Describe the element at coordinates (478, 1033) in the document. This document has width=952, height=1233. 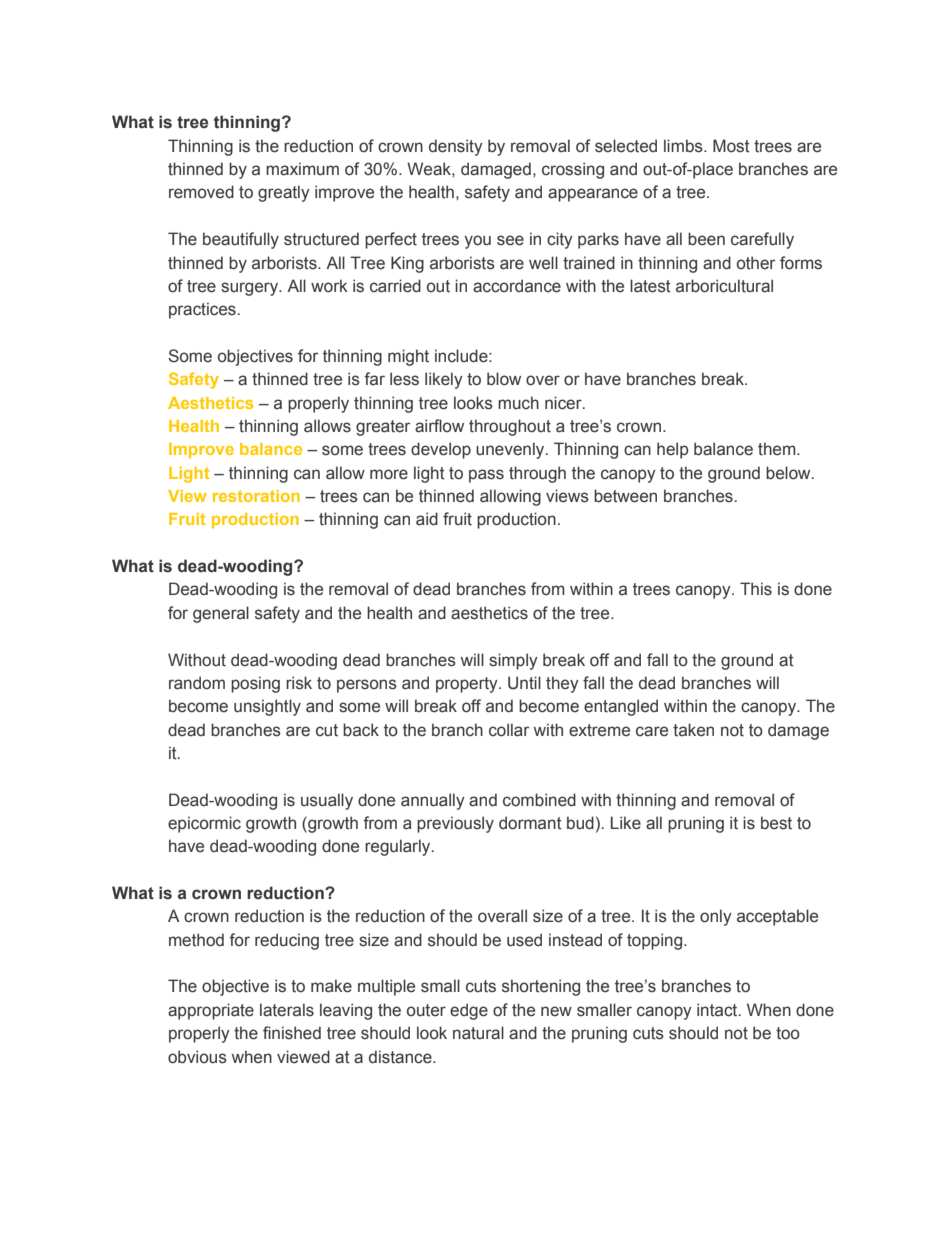
I see `natural` at that location.
